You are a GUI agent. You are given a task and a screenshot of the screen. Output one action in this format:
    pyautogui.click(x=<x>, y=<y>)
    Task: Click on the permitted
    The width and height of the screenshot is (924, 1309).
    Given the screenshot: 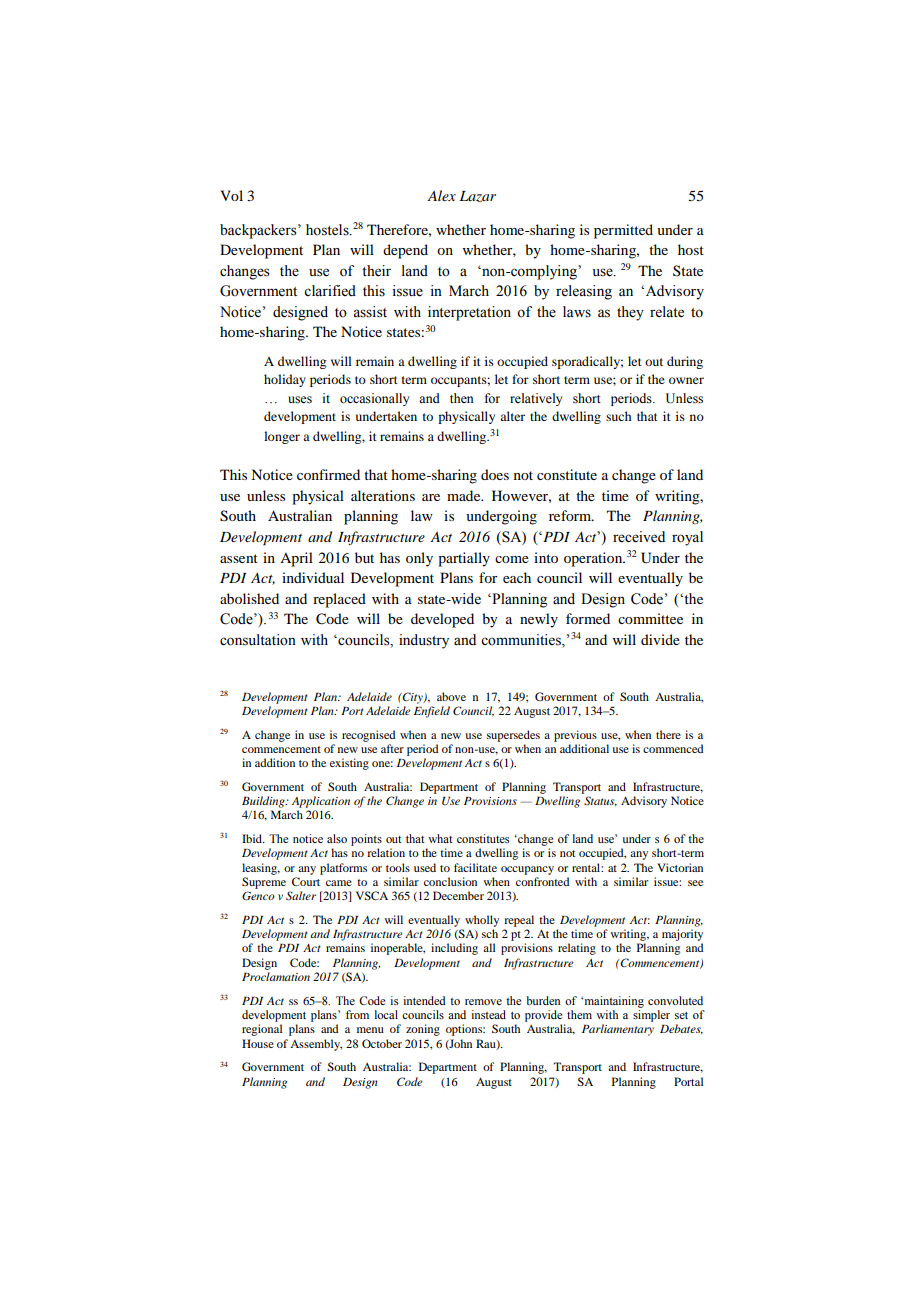 What is the action you would take?
    pyautogui.click(x=623, y=231)
